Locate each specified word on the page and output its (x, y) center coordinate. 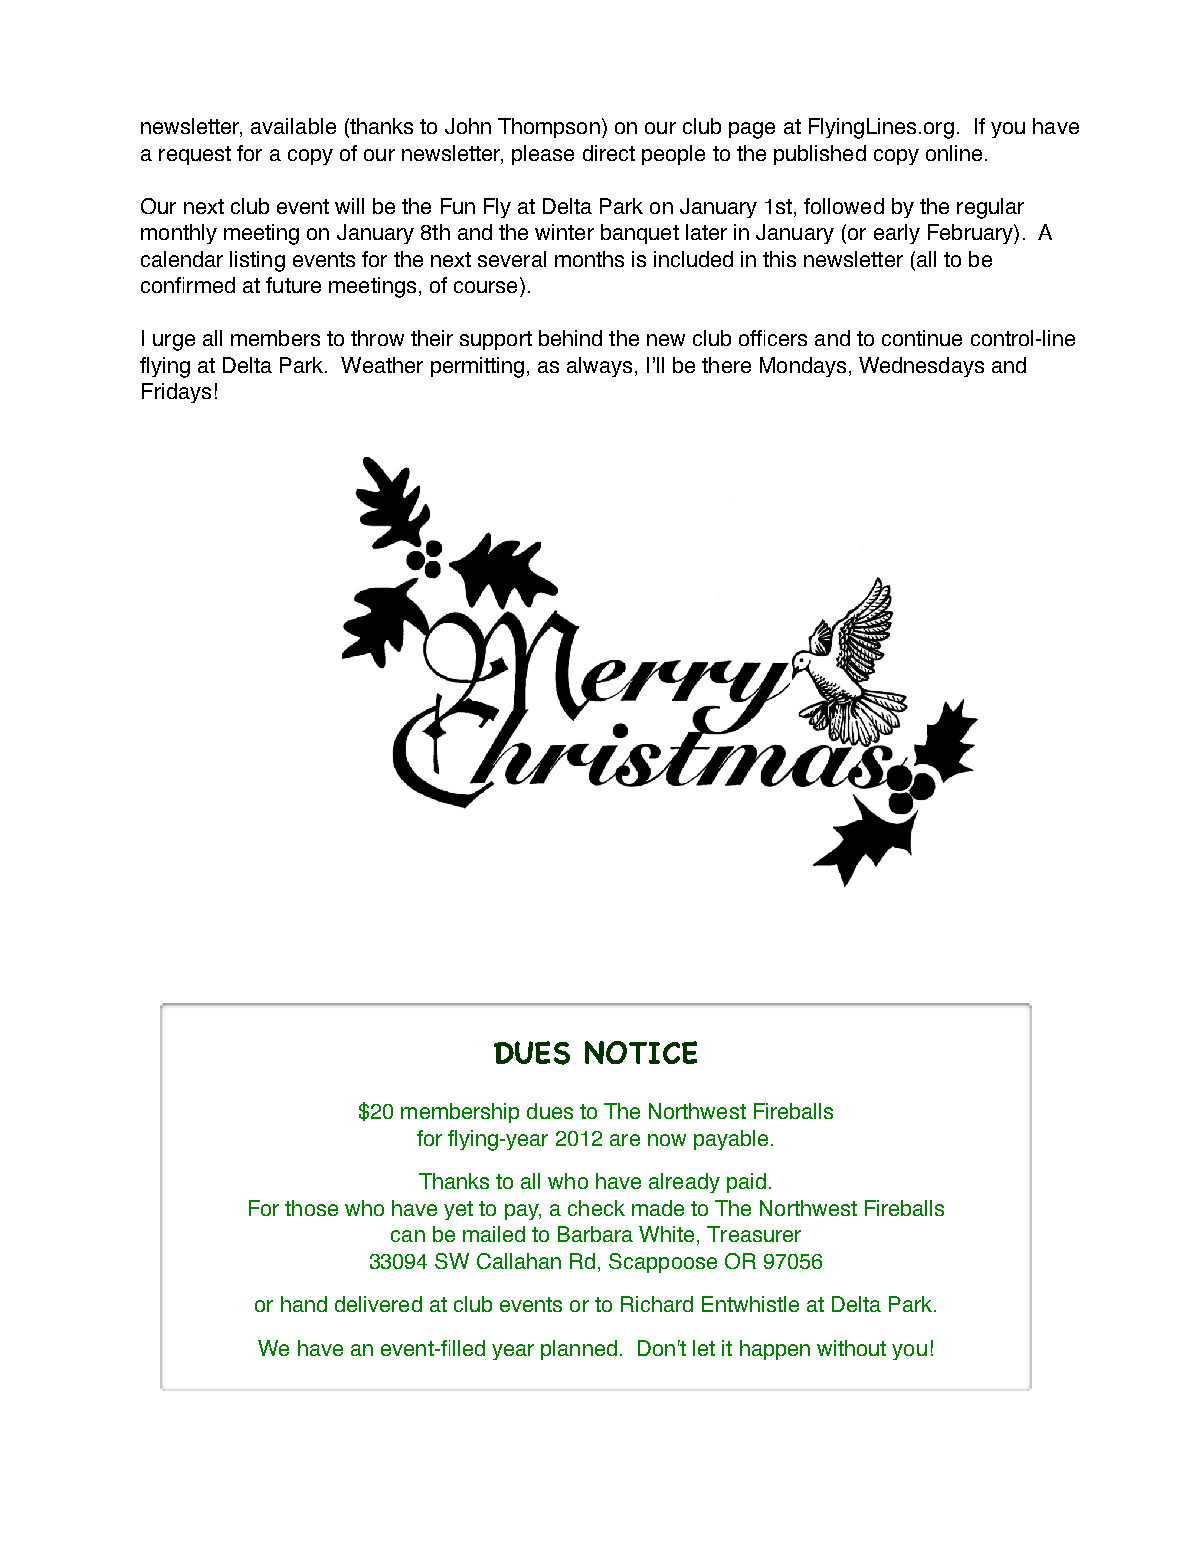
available (293, 126)
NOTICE (641, 1052)
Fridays (176, 393)
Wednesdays (921, 367)
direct (609, 153)
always (599, 367)
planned (579, 1350)
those (311, 1208)
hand (304, 1304)
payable (731, 1140)
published (820, 155)
